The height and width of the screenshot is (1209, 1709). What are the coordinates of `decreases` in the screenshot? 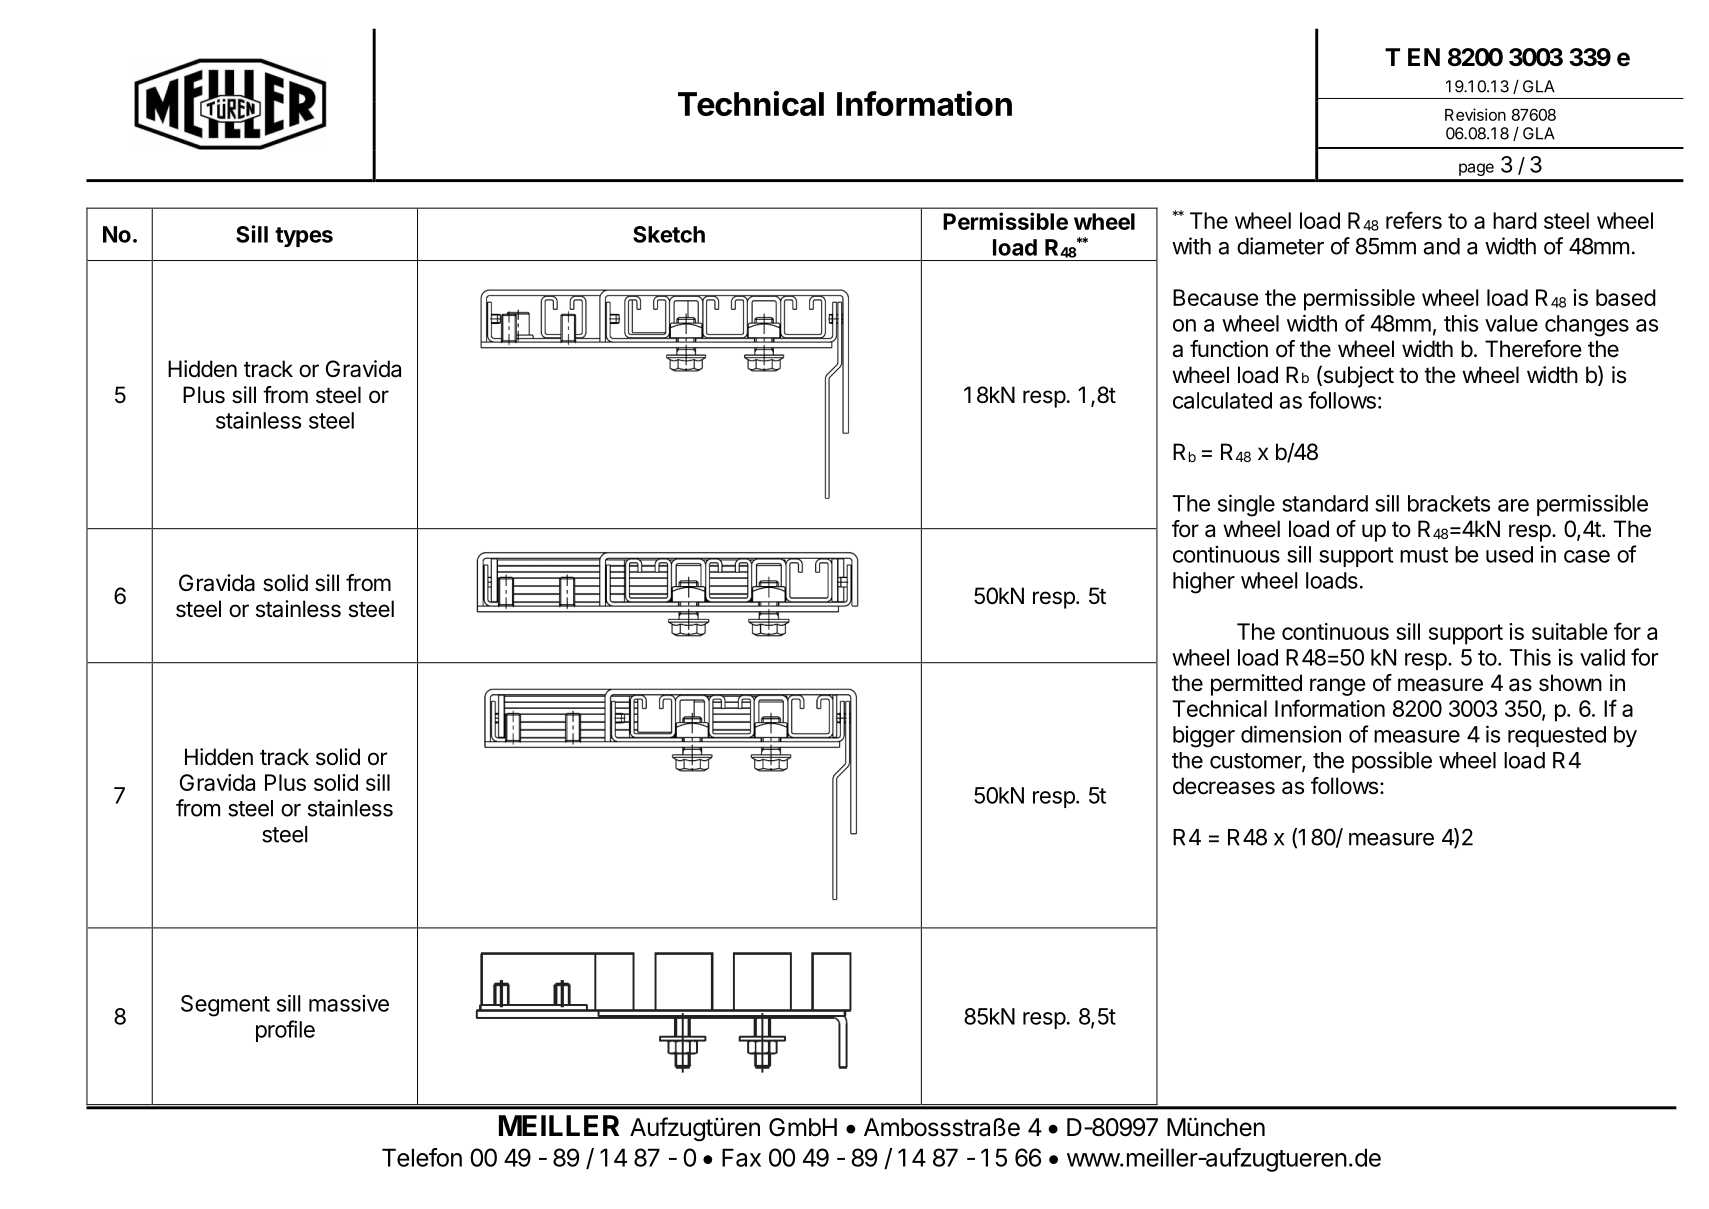 It's located at (1224, 786).
